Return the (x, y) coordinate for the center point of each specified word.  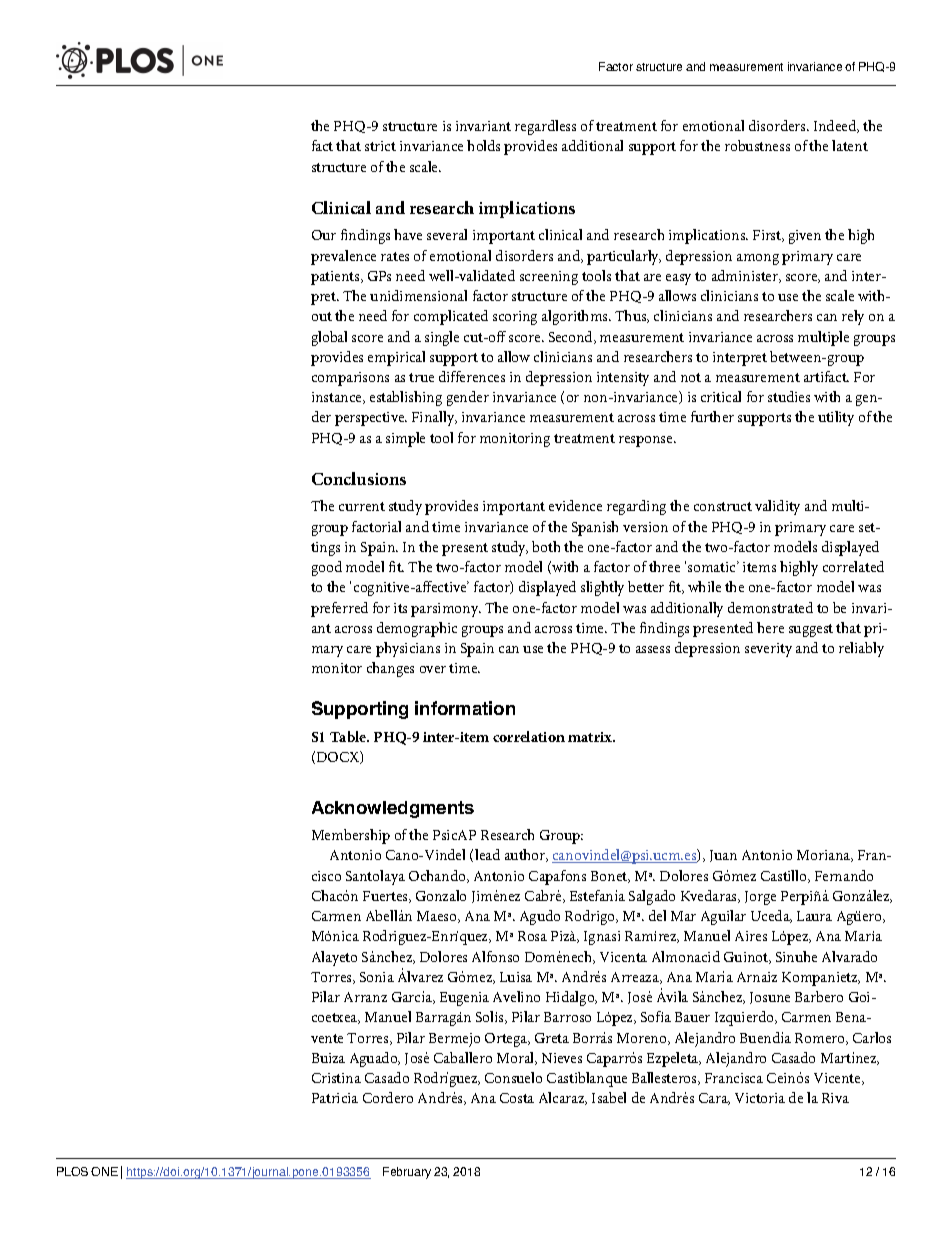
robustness (757, 145)
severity (768, 650)
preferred (339, 609)
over (433, 669)
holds (483, 145)
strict (380, 146)
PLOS (72, 1171)
